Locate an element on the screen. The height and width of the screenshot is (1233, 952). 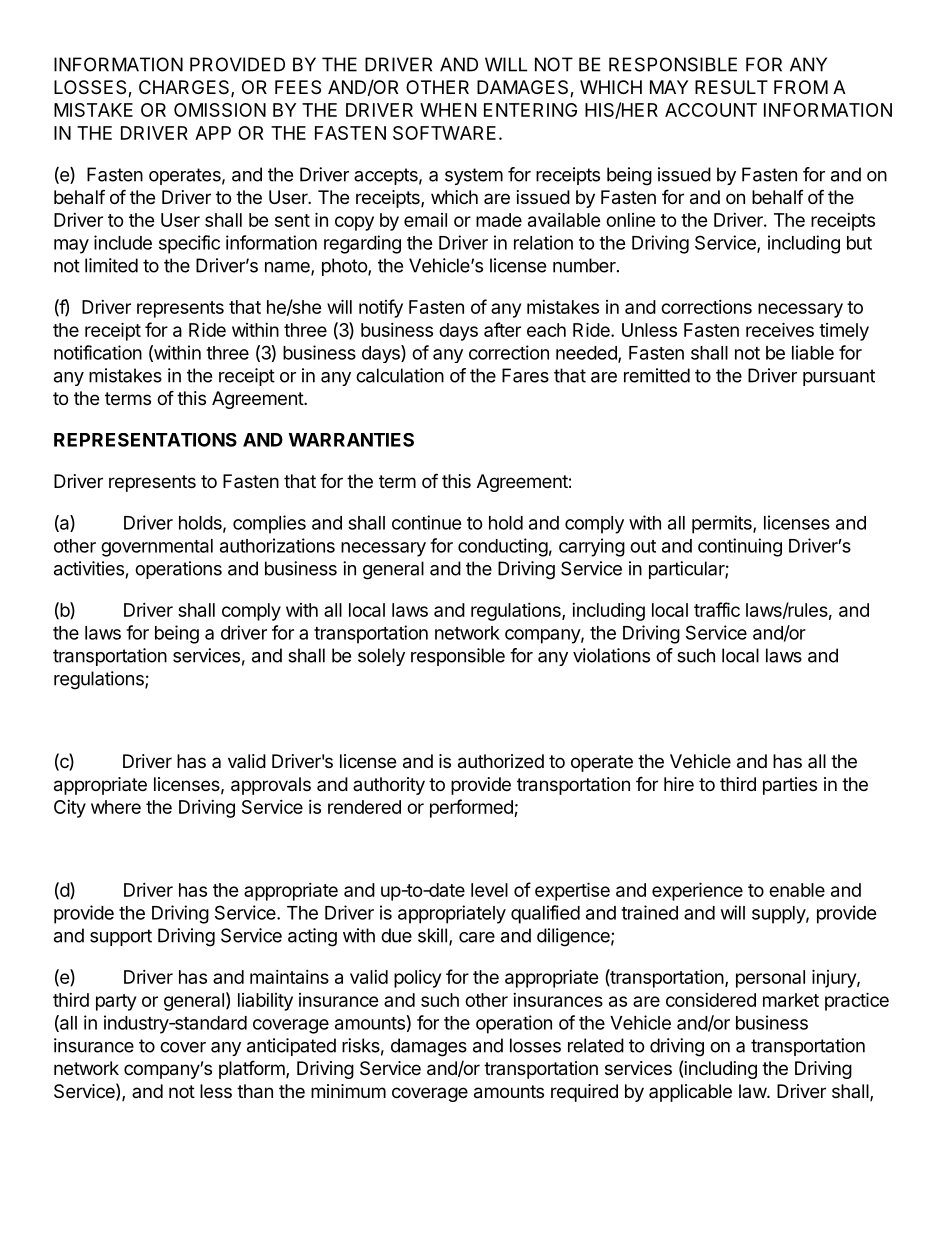
conducting is located at coordinates (503, 547).
